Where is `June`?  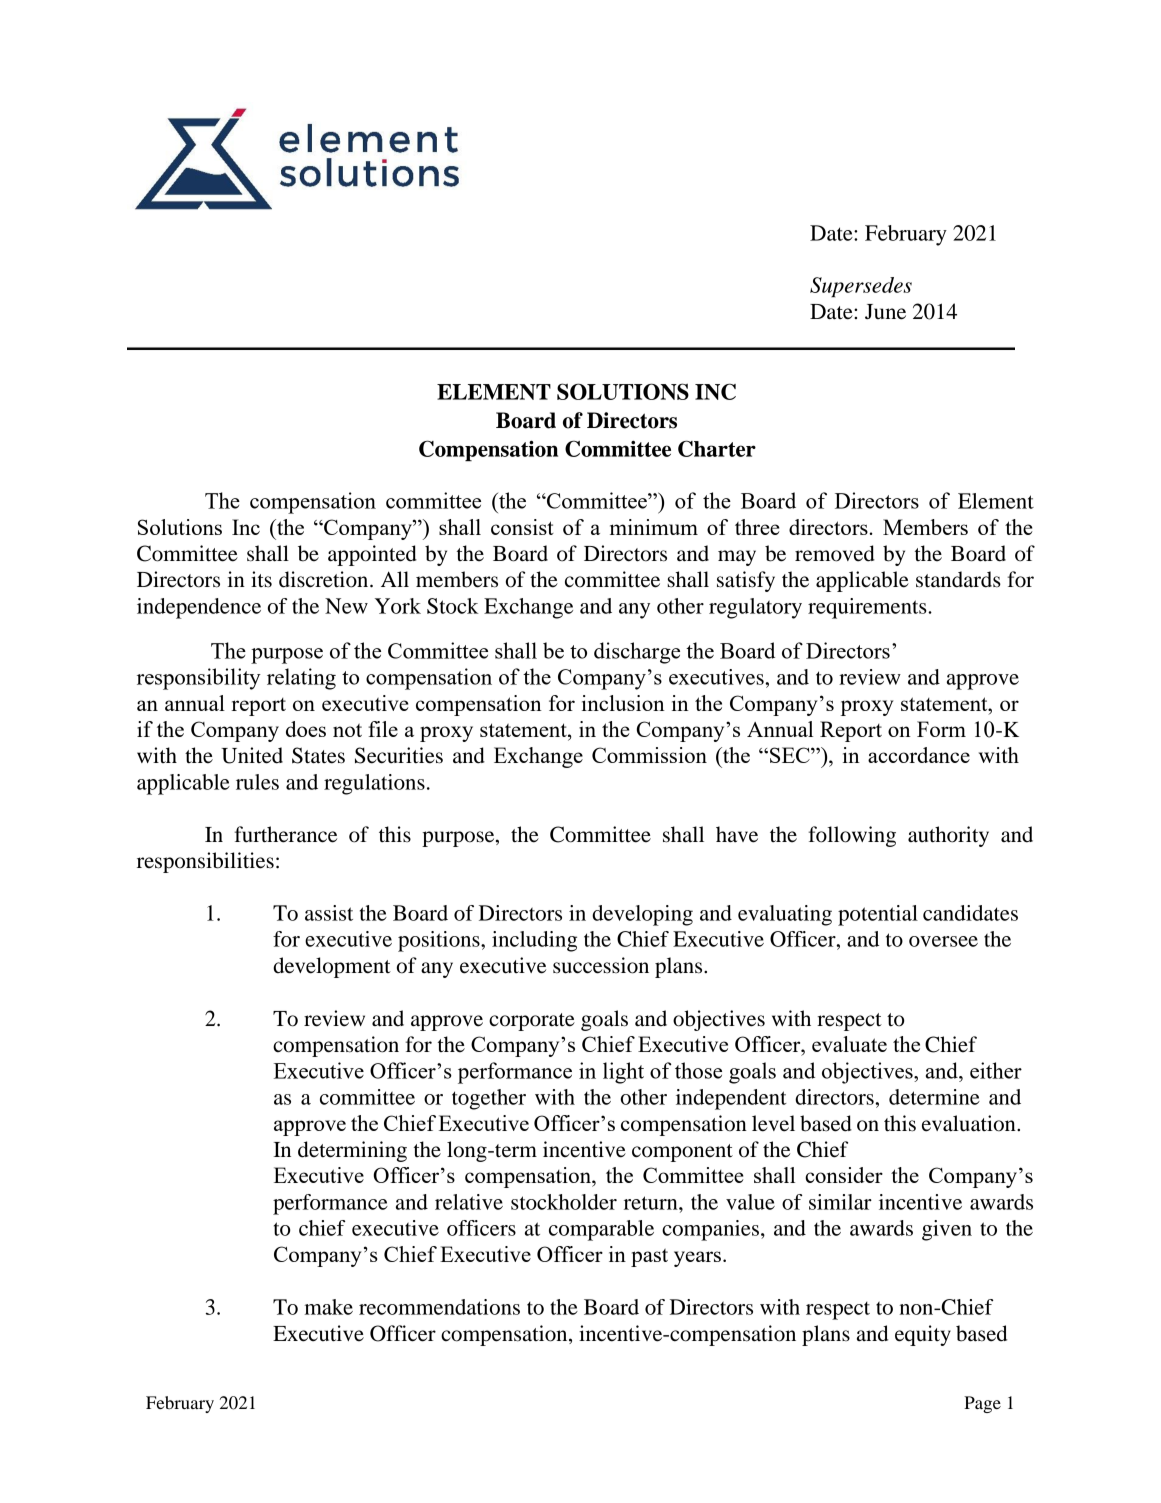
June is located at coordinates (885, 312).
